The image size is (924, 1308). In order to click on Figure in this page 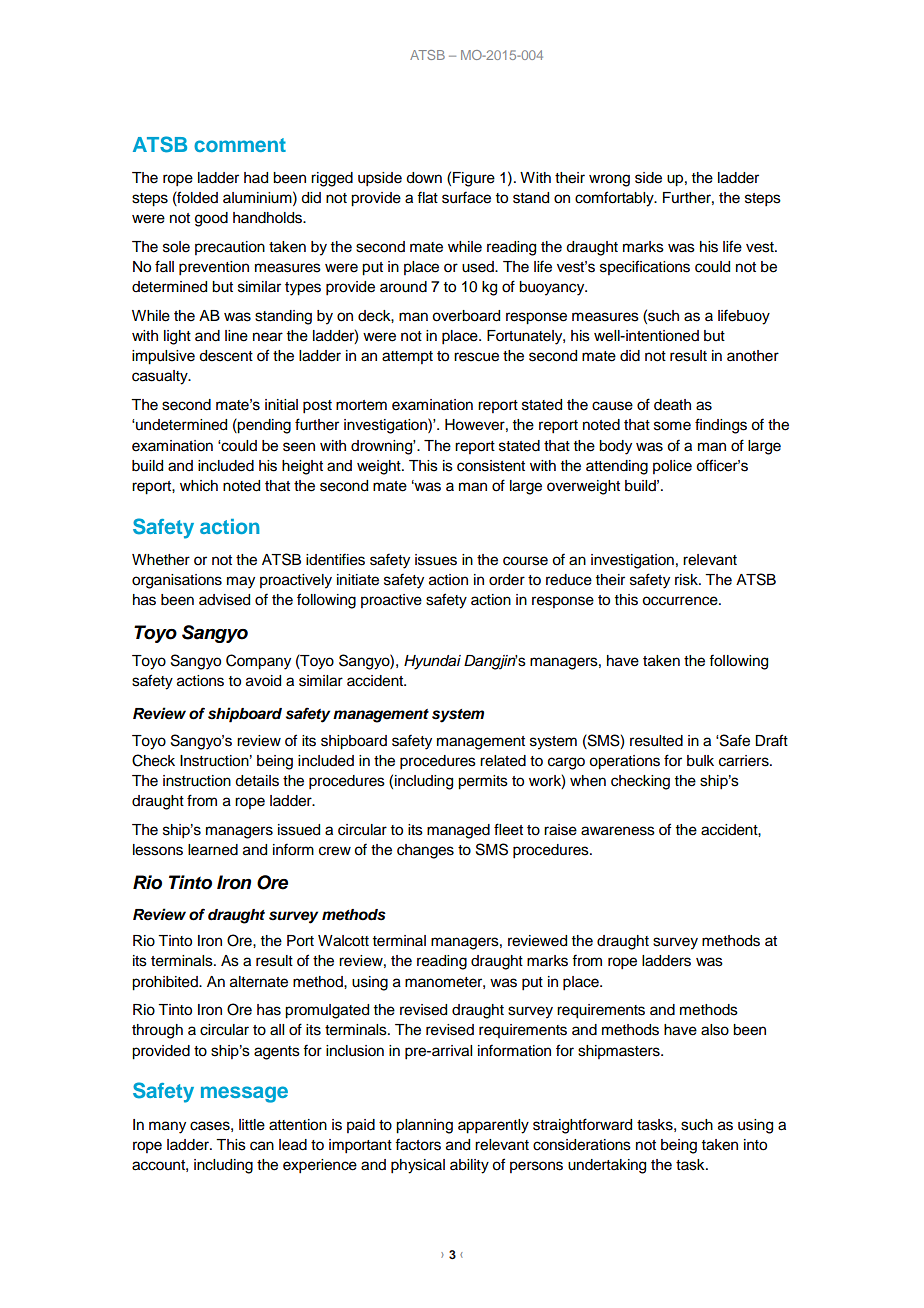, I will do `click(474, 179)`.
